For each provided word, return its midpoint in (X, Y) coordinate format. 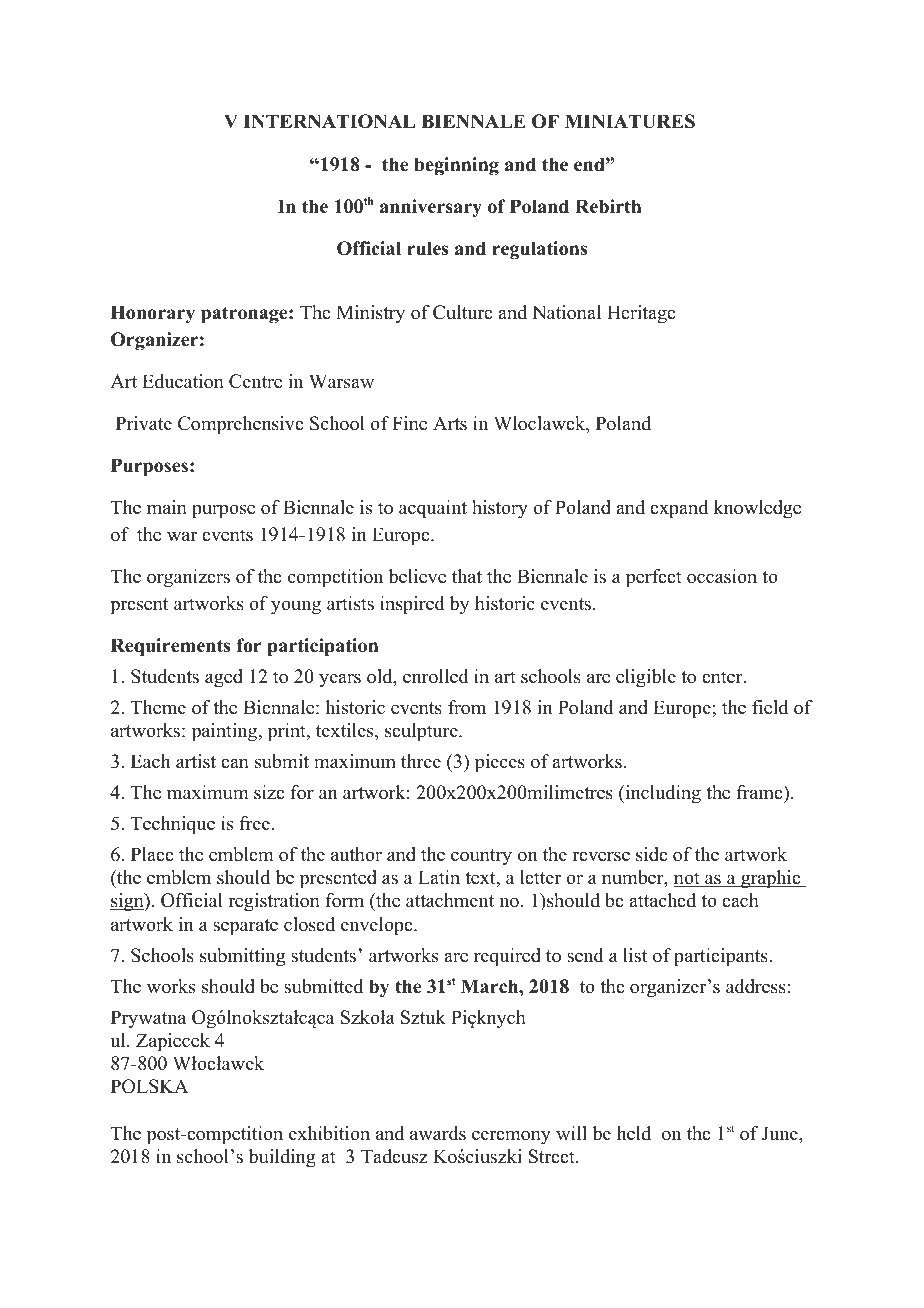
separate (245, 927)
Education (183, 381)
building (282, 1158)
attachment (450, 900)
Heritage (641, 314)
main (167, 507)
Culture (463, 312)
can (235, 763)
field (770, 707)
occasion (722, 576)
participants (722, 957)
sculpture (422, 732)
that (467, 576)
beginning (456, 166)
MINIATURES (630, 121)
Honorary (153, 314)
